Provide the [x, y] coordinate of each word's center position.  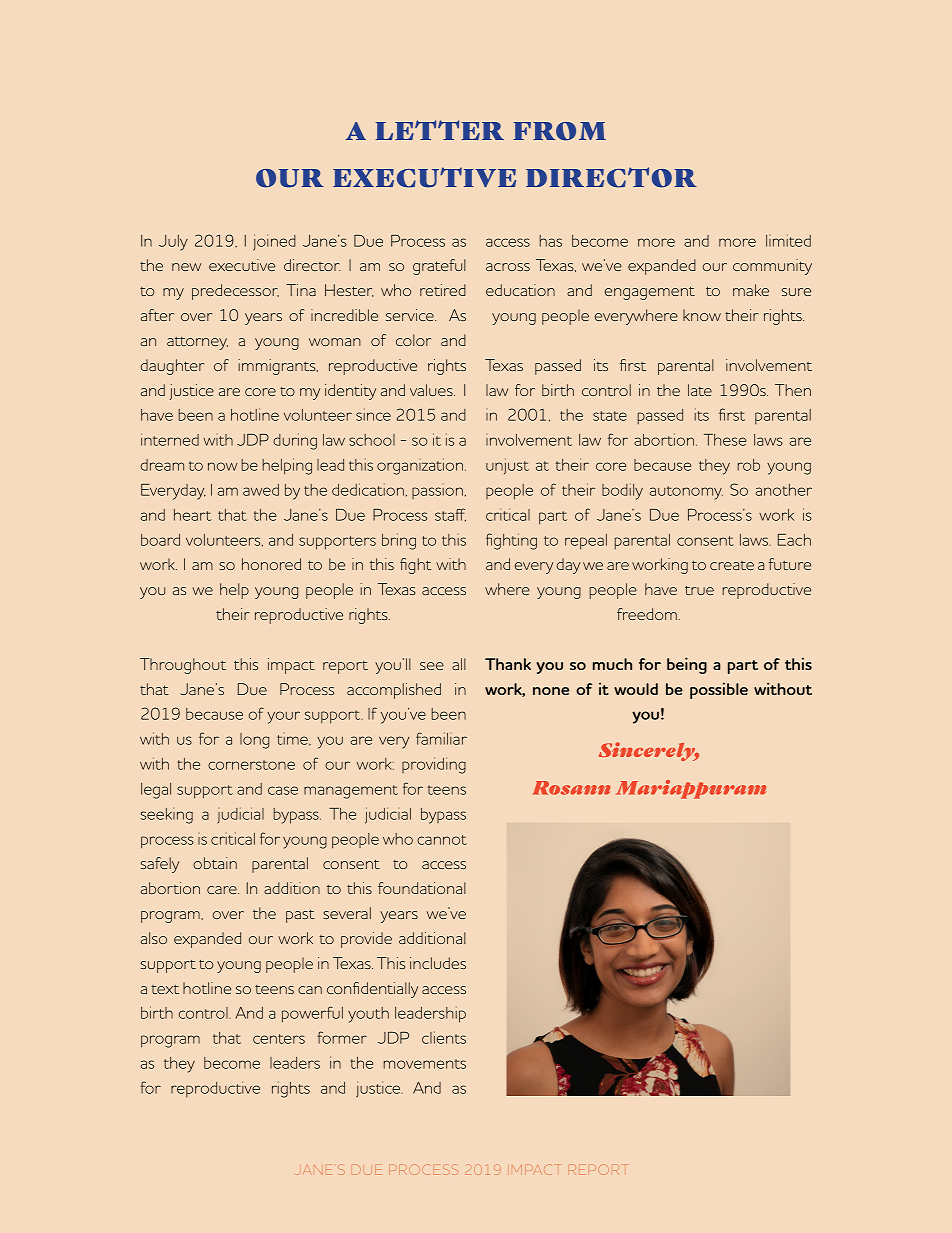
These [725, 440]
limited [788, 240]
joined [274, 242]
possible [719, 690]
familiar [441, 738]
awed [261, 490]
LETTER [439, 130]
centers [279, 1039]
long [254, 741]
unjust [507, 466]
